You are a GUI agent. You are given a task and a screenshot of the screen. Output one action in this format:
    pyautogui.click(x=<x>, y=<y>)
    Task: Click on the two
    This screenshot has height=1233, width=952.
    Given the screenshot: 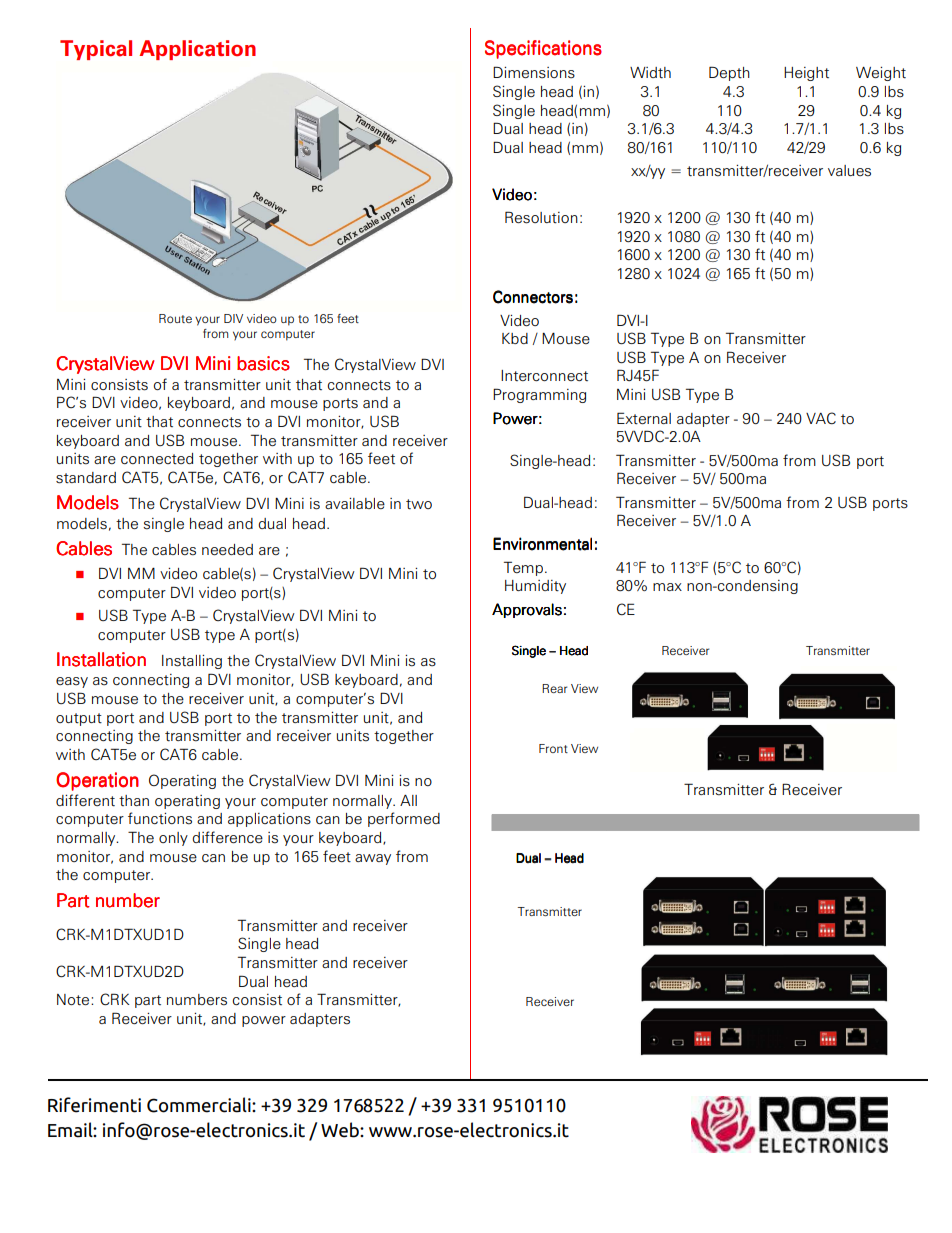 What is the action you would take?
    pyautogui.click(x=419, y=504)
